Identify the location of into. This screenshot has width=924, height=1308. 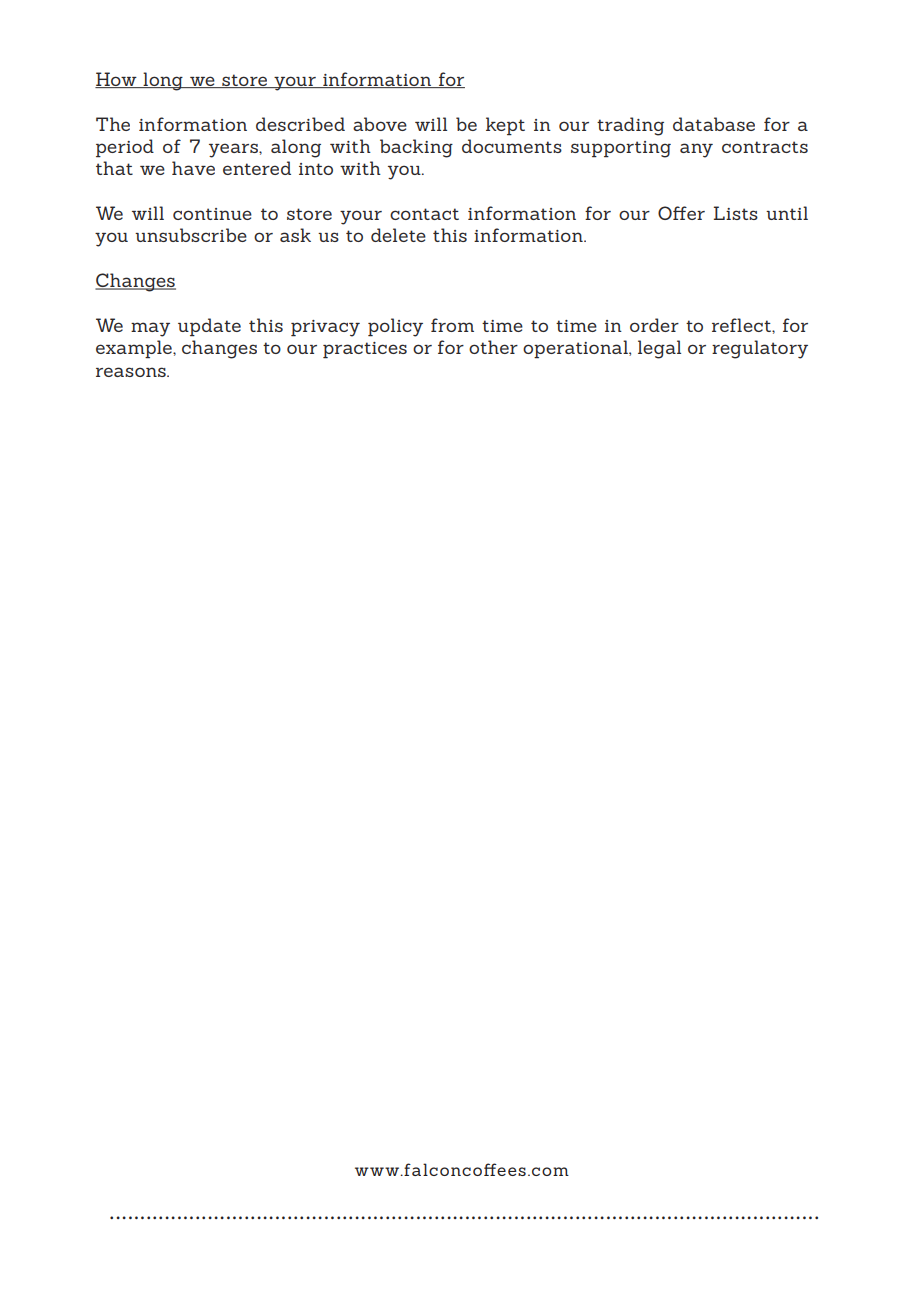
(316, 169).
